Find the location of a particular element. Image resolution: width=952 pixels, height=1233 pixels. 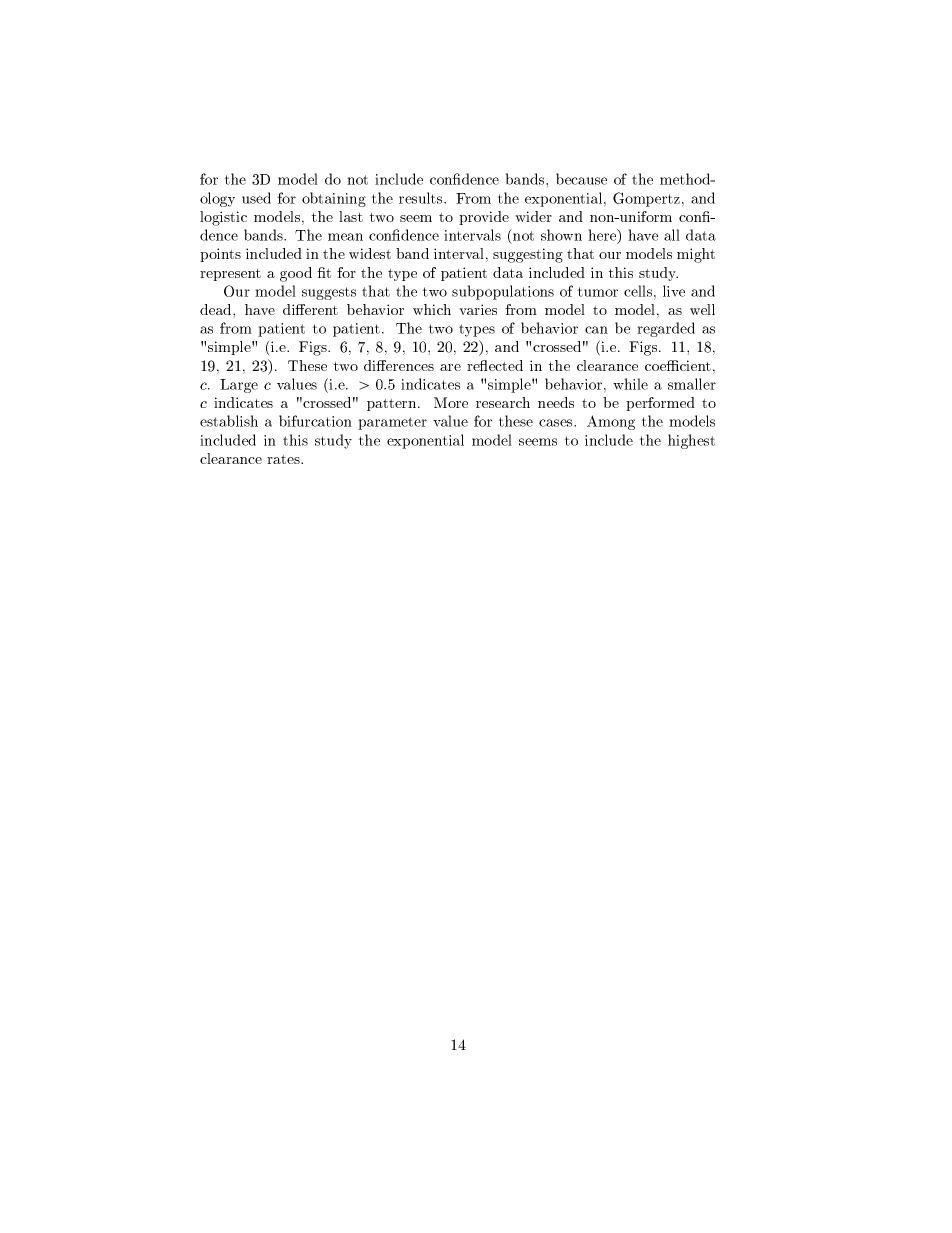

dead is located at coordinates (217, 309).
